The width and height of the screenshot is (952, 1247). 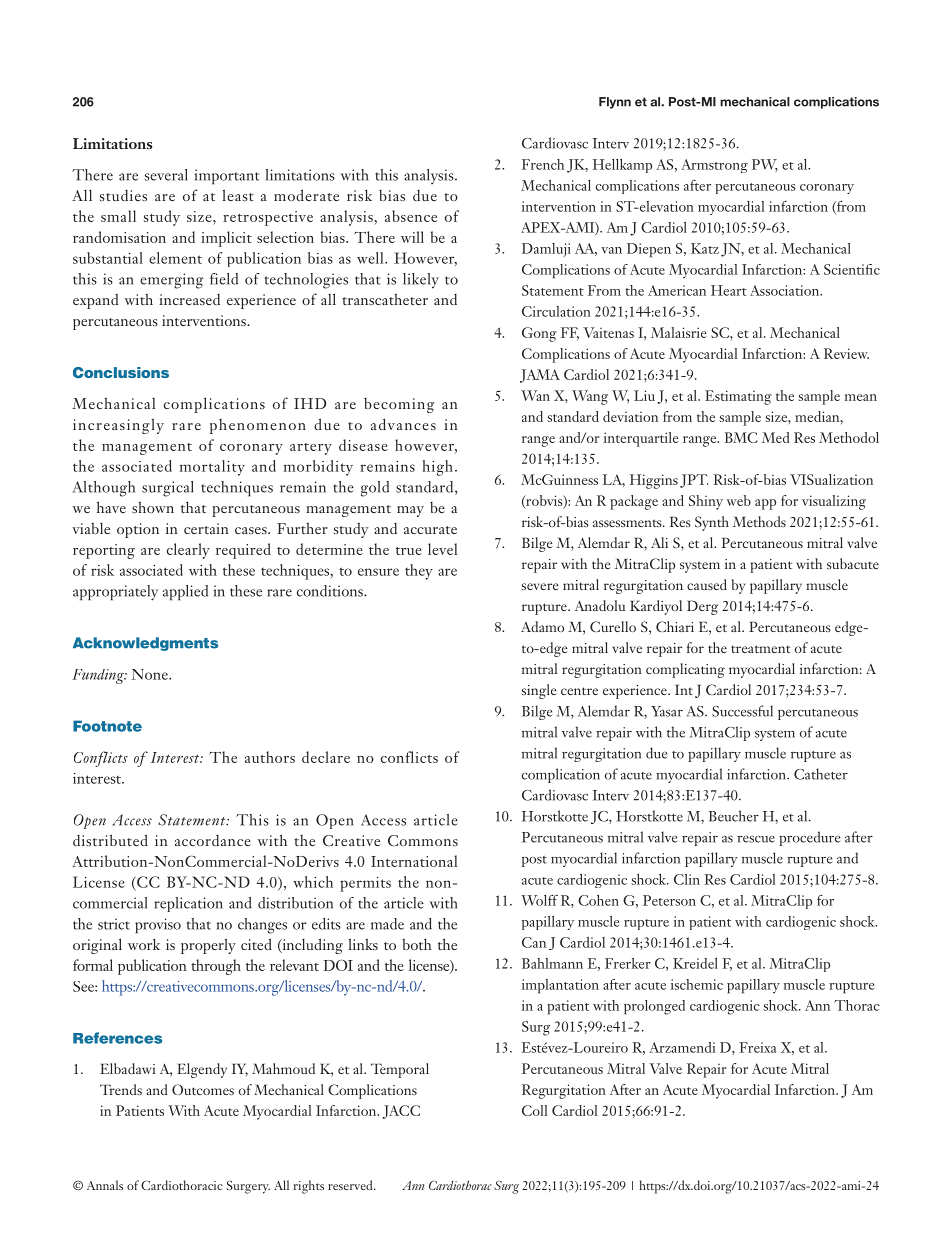 What do you see at coordinates (738, 500) in the screenshot?
I see `web` at bounding box center [738, 500].
